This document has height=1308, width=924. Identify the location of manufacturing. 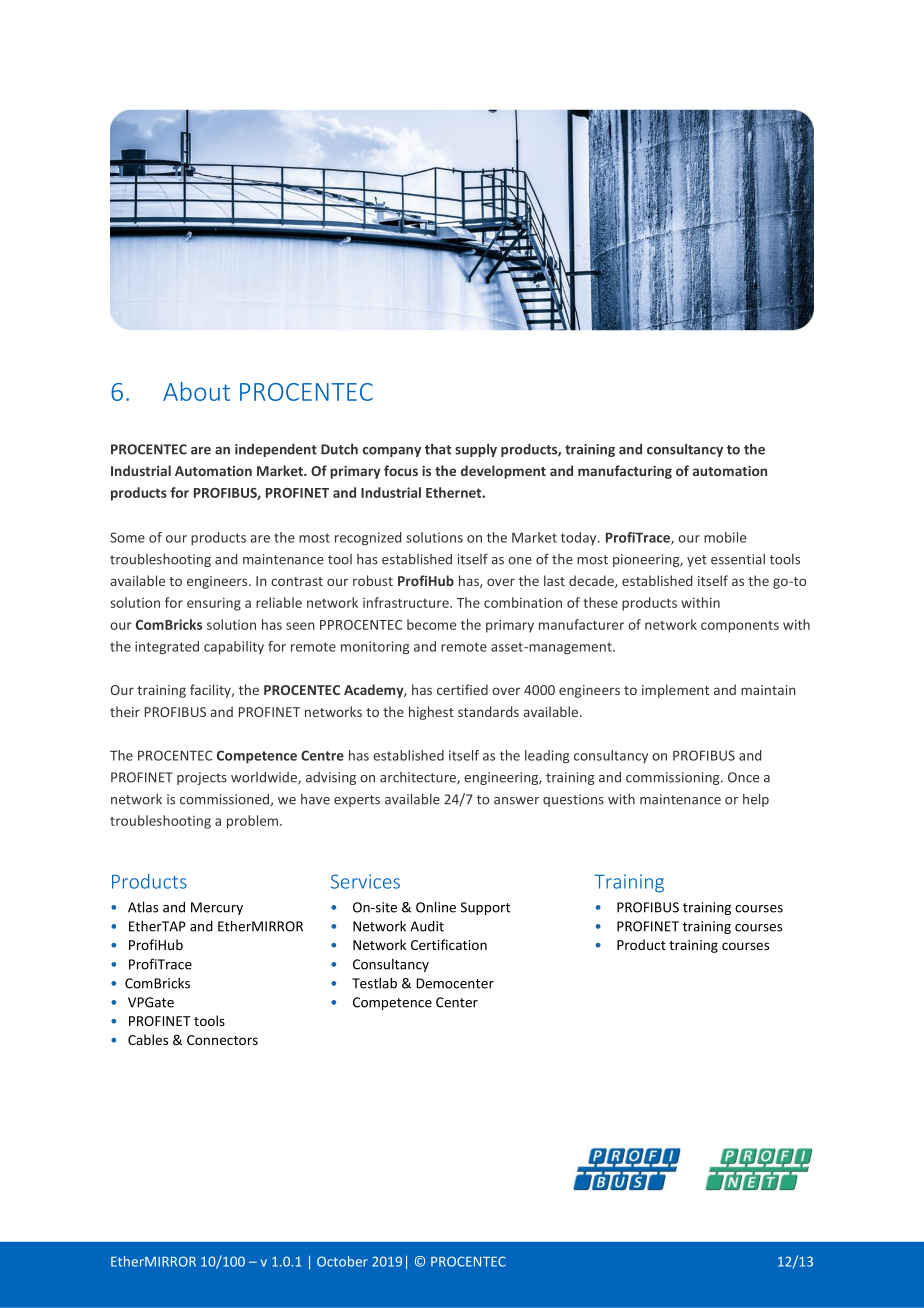
(625, 472).
